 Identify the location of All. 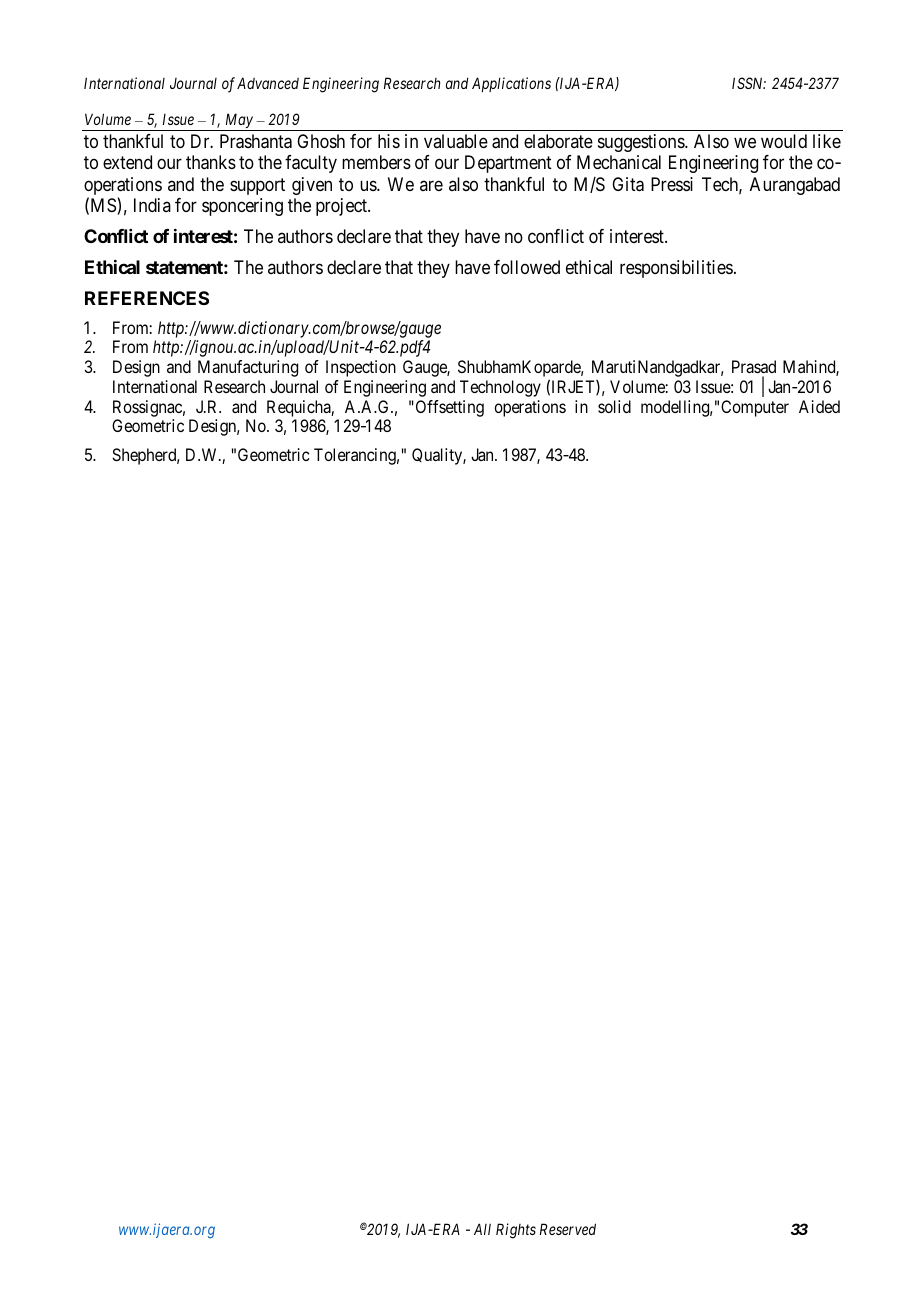
(482, 1229).
